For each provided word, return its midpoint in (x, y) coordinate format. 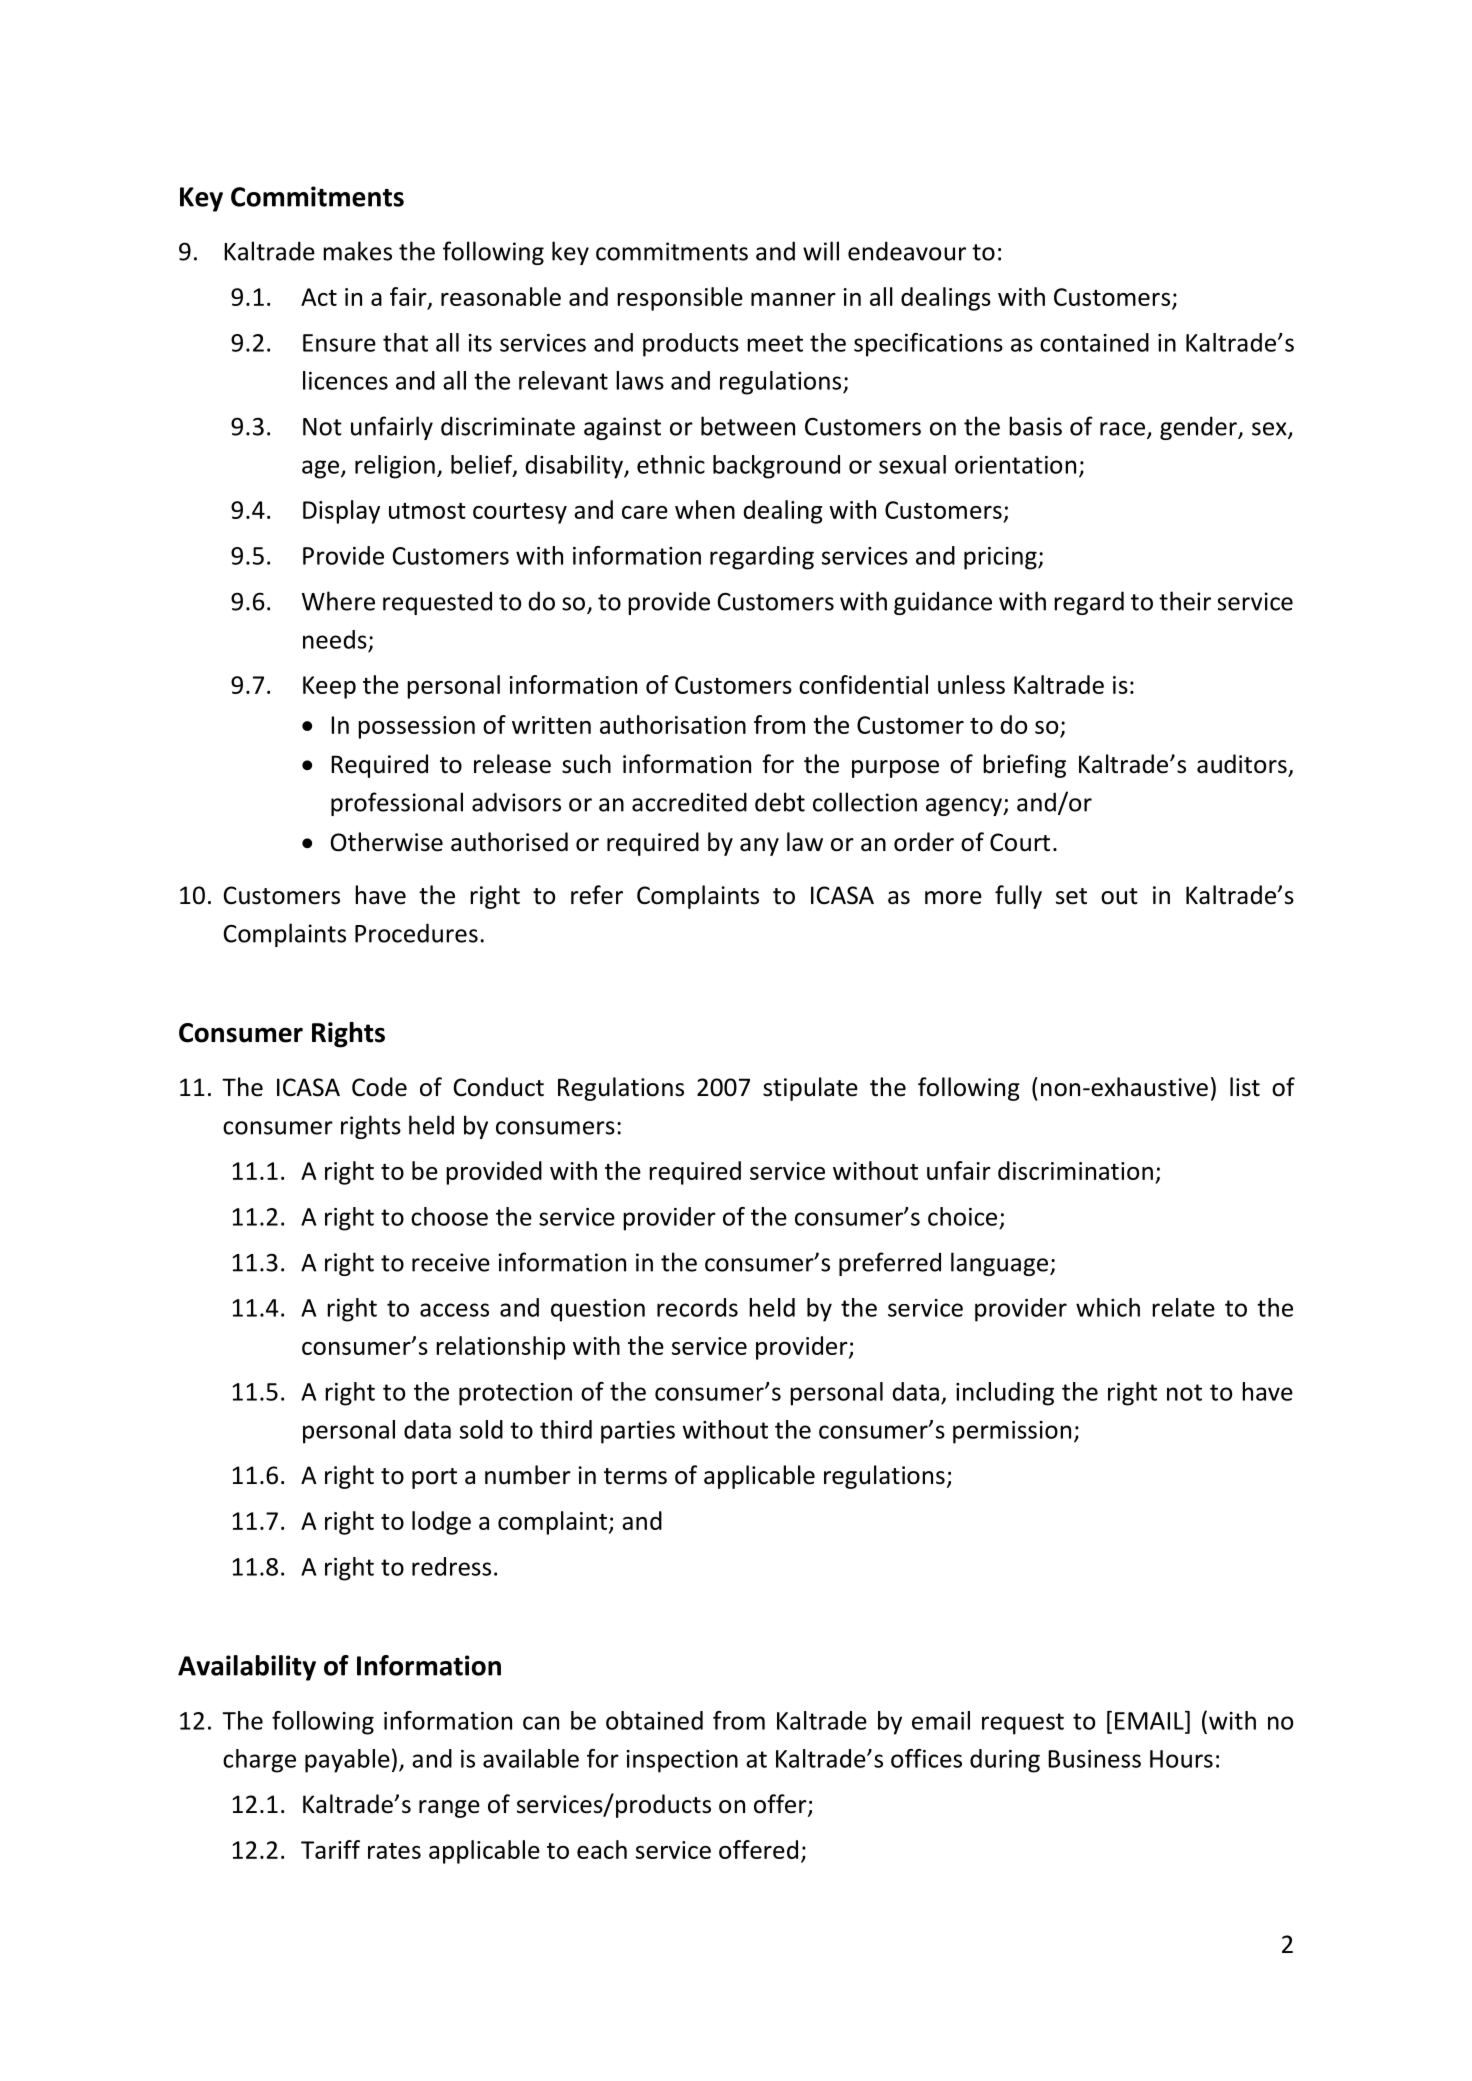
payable (347, 1761)
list (1245, 1087)
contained (1094, 342)
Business (1094, 1759)
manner (793, 299)
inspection (682, 1761)
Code (379, 1087)
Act (319, 297)
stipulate (810, 1089)
